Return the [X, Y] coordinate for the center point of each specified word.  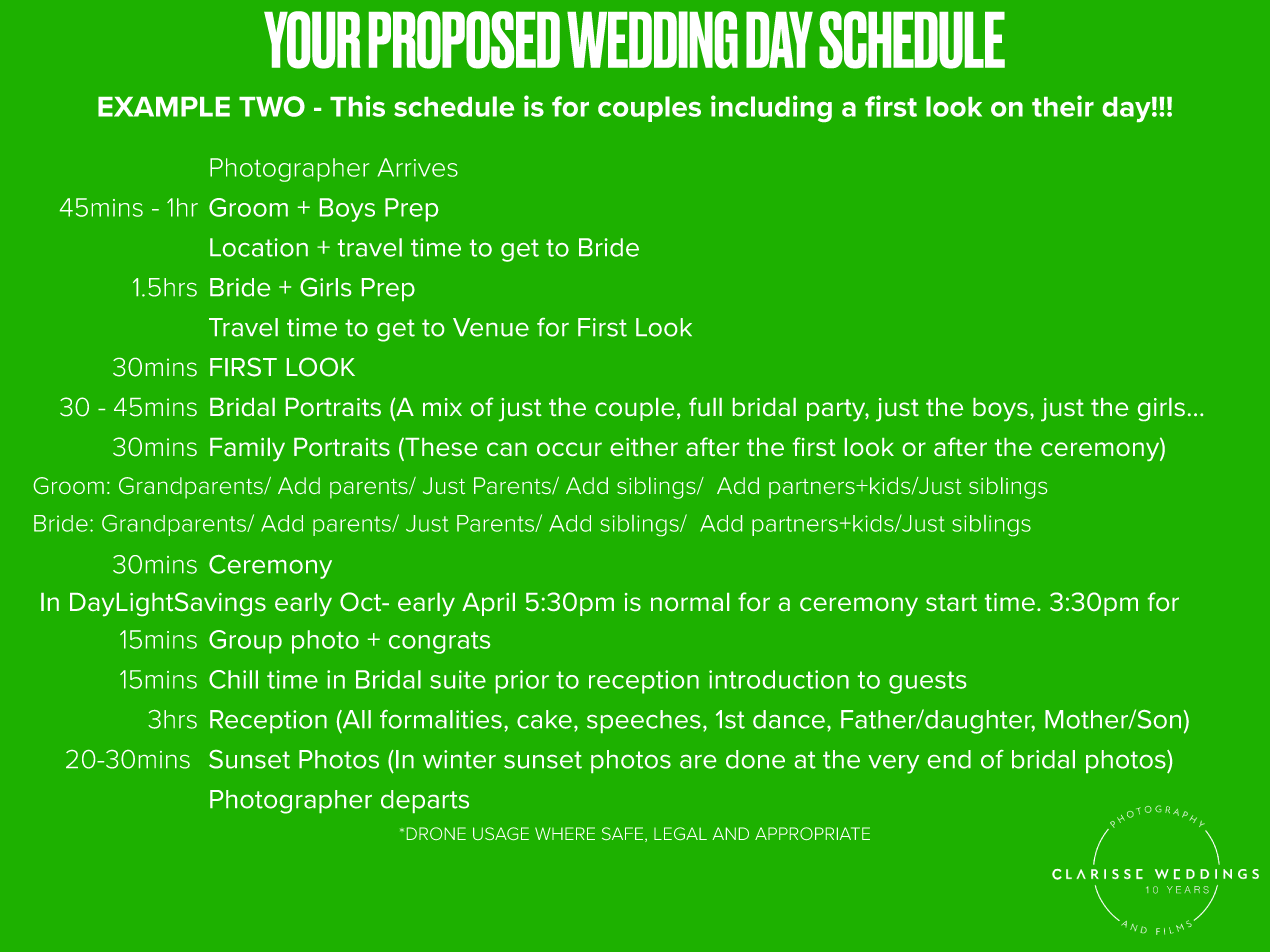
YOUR [312, 40]
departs [425, 801]
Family [247, 449]
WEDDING [652, 40]
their [1063, 106]
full [705, 406]
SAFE [622, 833]
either [644, 447]
